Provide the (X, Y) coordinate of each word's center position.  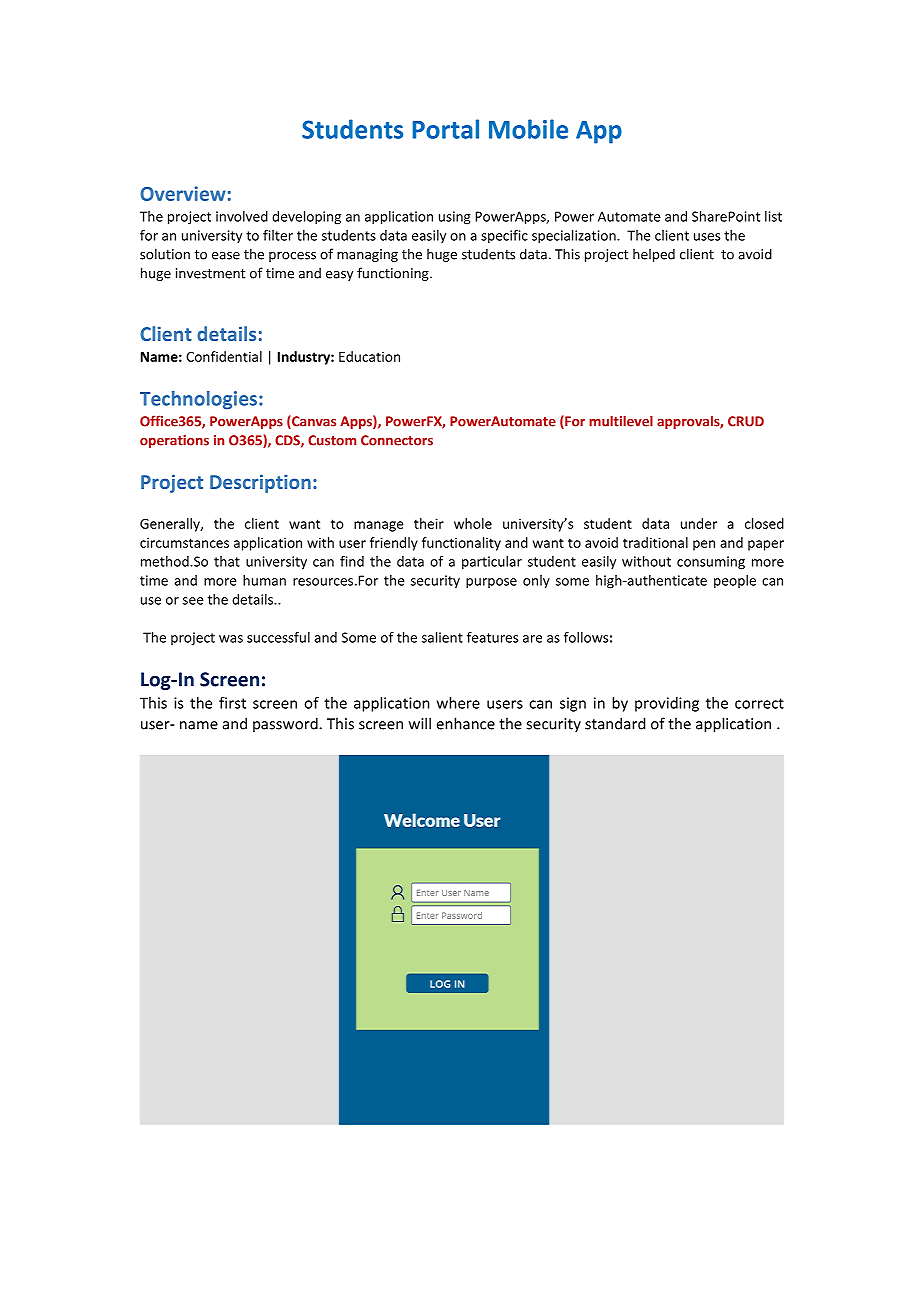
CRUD (746, 421)
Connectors (397, 440)
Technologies (198, 400)
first (232, 703)
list (773, 216)
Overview (183, 193)
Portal (445, 129)
